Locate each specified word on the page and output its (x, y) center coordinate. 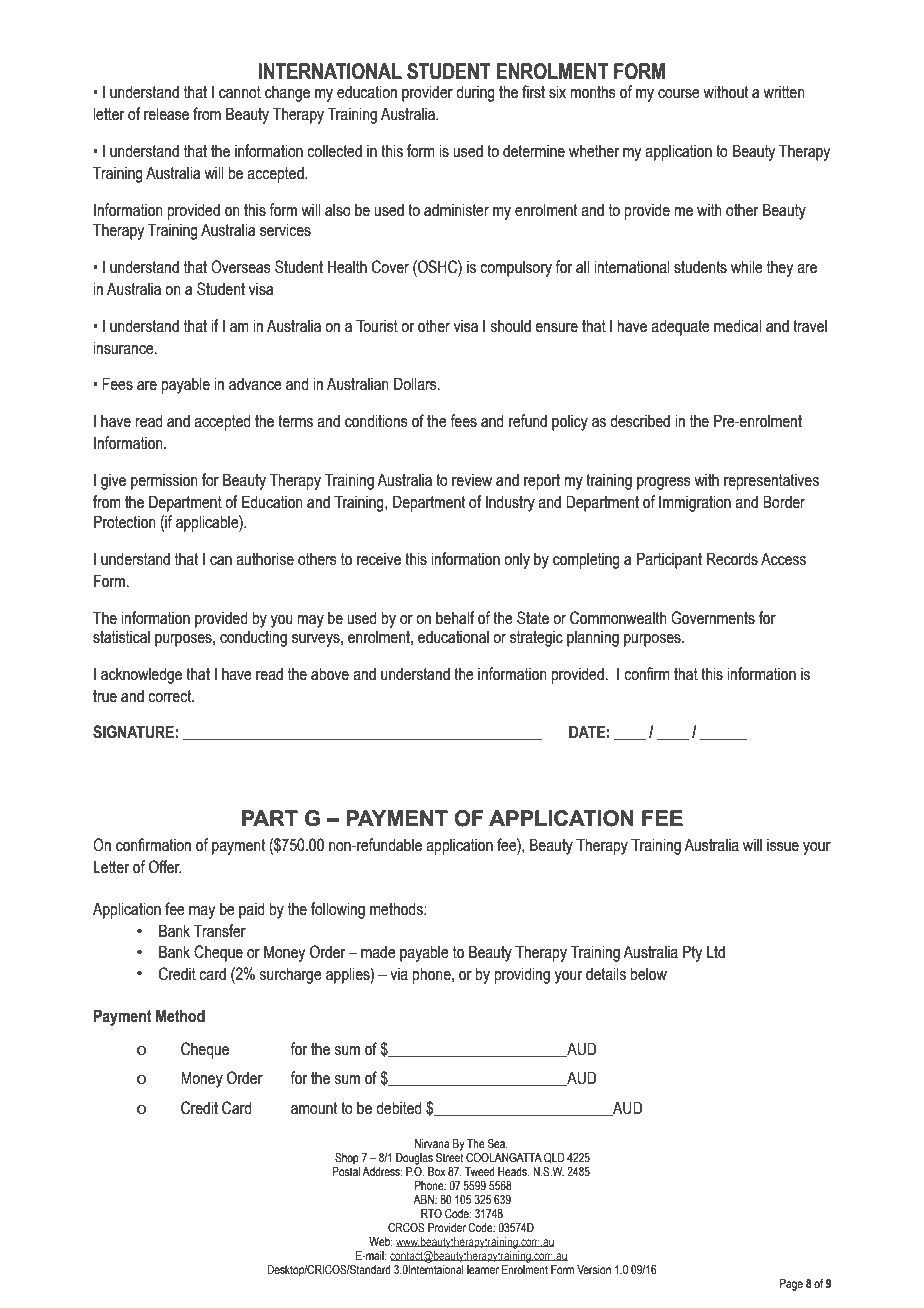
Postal (346, 1171)
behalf (455, 618)
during (475, 93)
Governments (713, 618)
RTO (431, 1213)
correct (171, 696)
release (166, 114)
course (679, 94)
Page (791, 1285)
